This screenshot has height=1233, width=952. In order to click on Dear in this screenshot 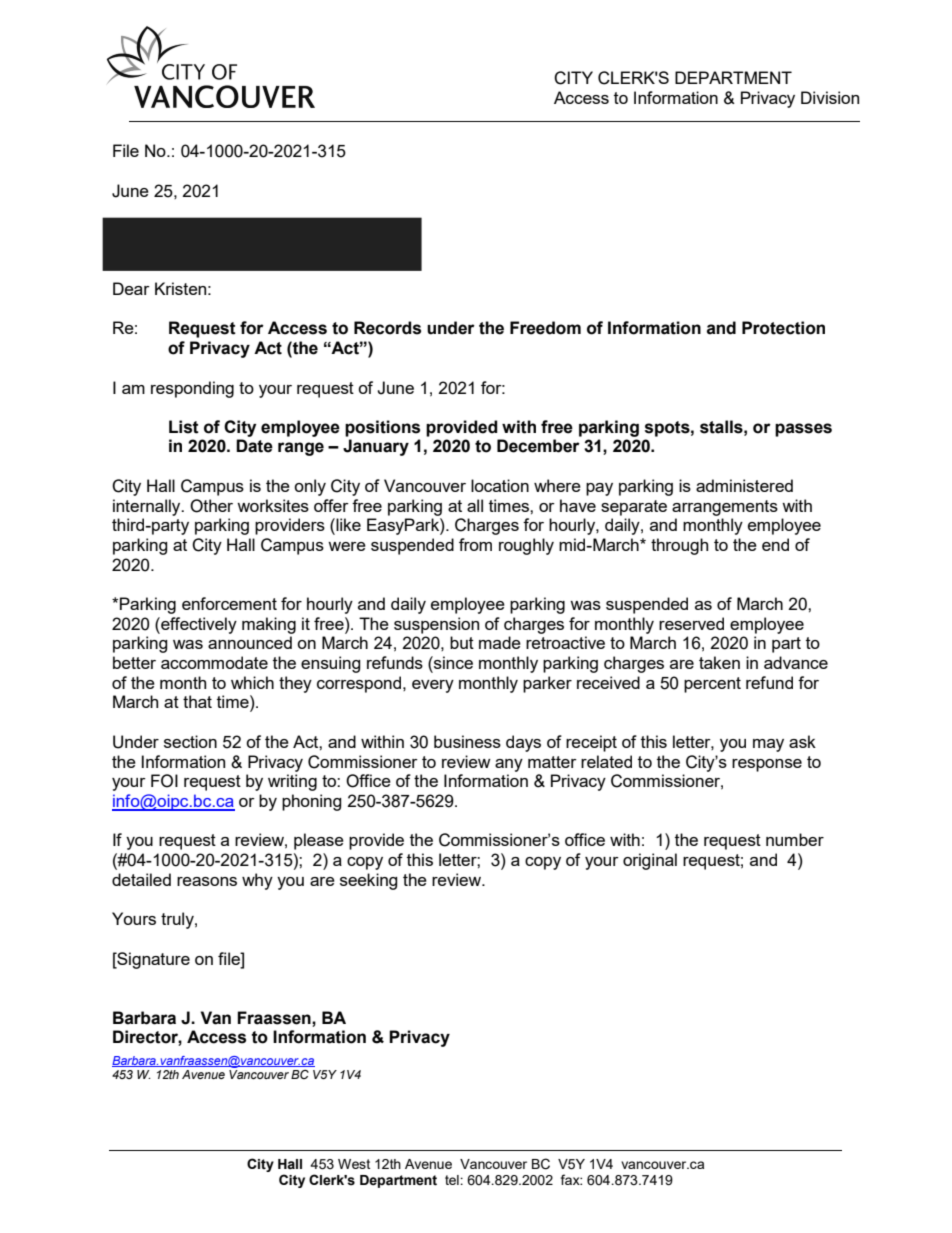, I will do `click(131, 288)`.
